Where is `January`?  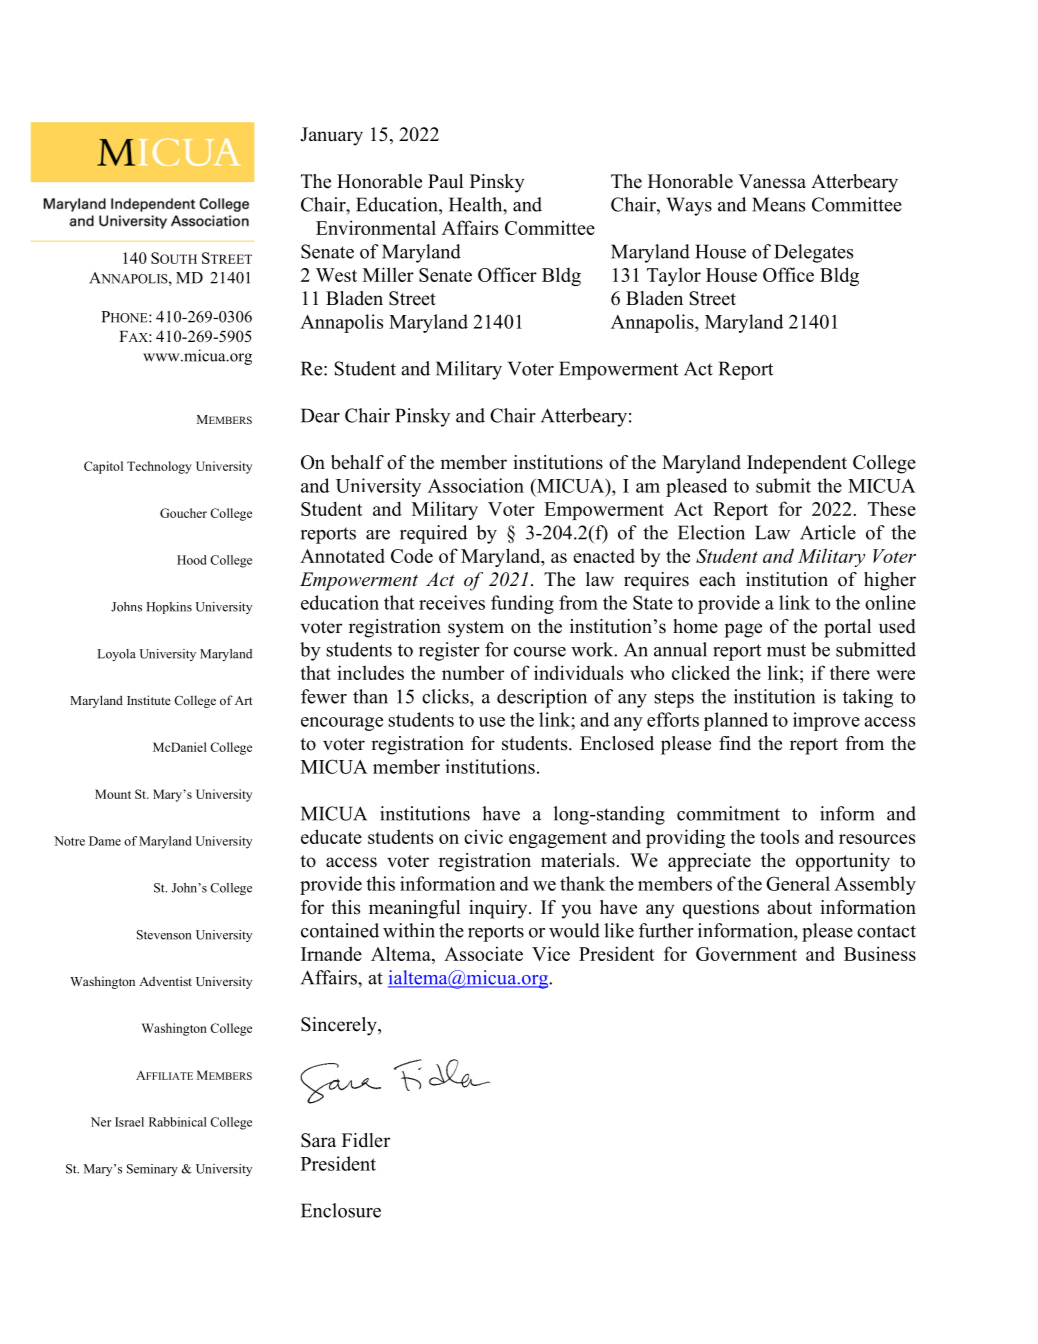 January is located at coordinates (331, 136).
